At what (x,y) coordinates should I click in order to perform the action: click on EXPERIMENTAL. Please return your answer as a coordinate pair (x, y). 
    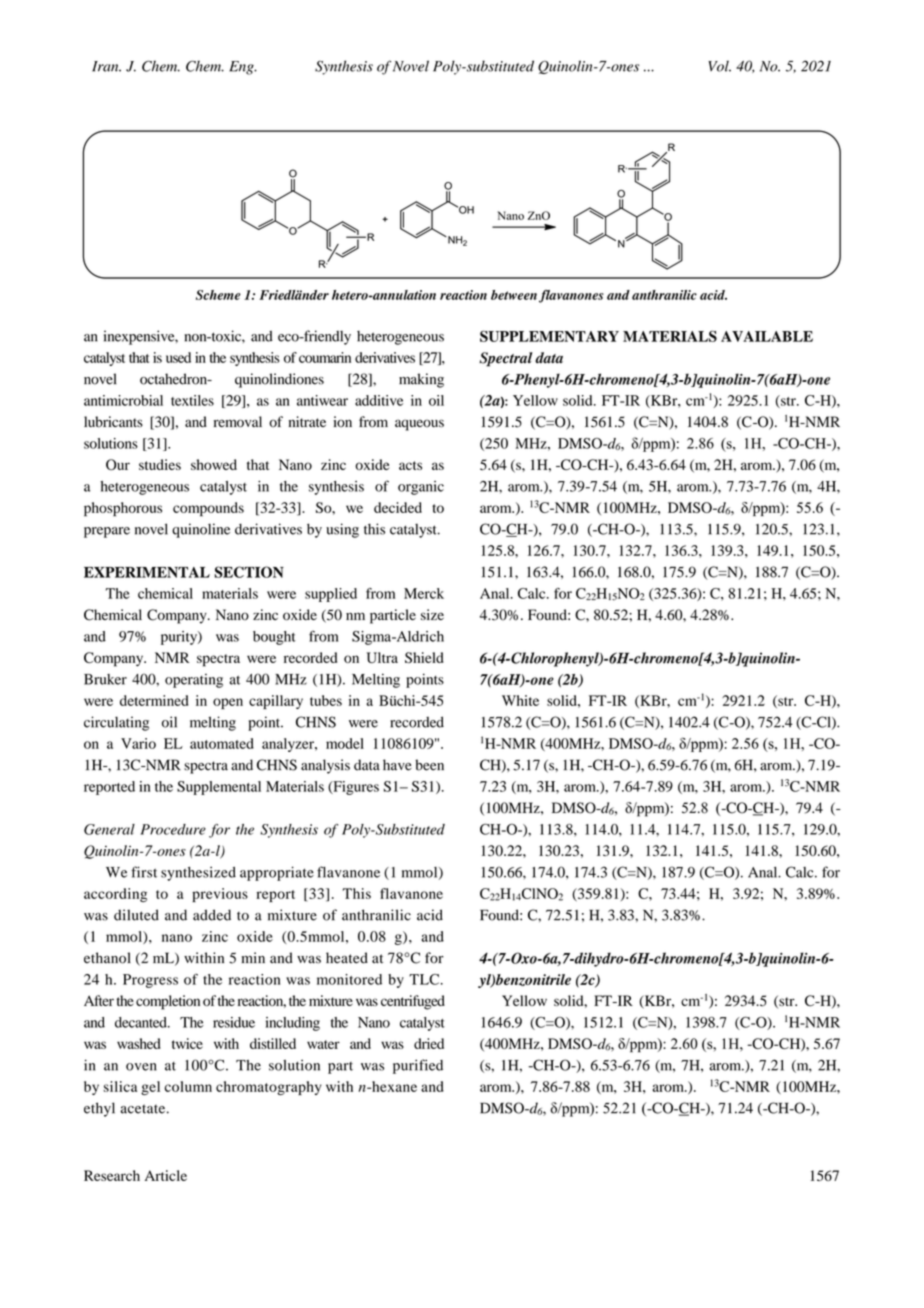
    Looking at the image, I should click on (147, 572).
